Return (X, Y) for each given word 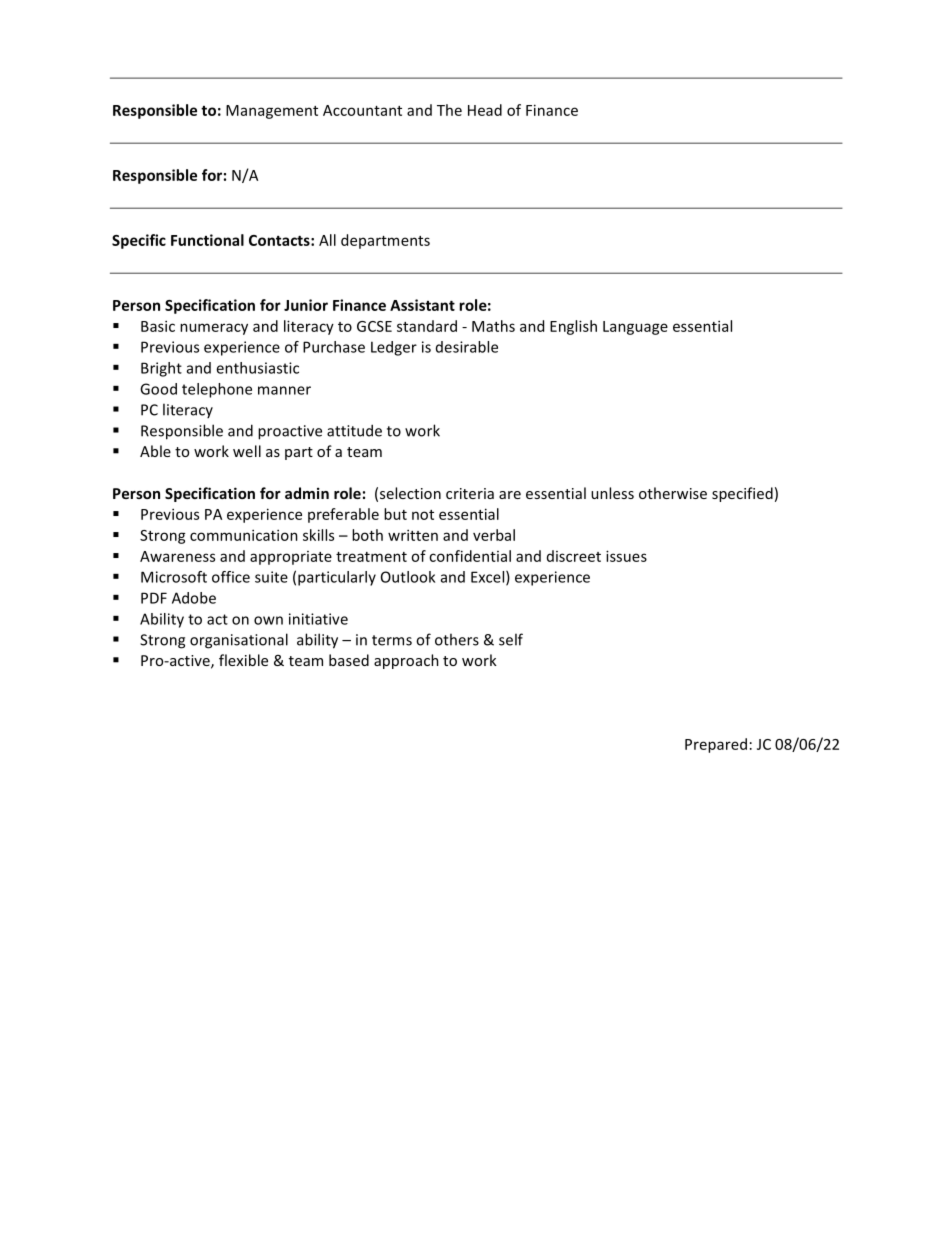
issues (626, 556)
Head (485, 110)
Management (272, 112)
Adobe (194, 598)
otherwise (673, 493)
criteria (470, 493)
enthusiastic (257, 368)
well (247, 451)
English (573, 327)
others (457, 639)
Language (635, 328)
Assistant (422, 305)
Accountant (362, 110)
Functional (207, 240)
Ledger (394, 348)
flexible (243, 660)
